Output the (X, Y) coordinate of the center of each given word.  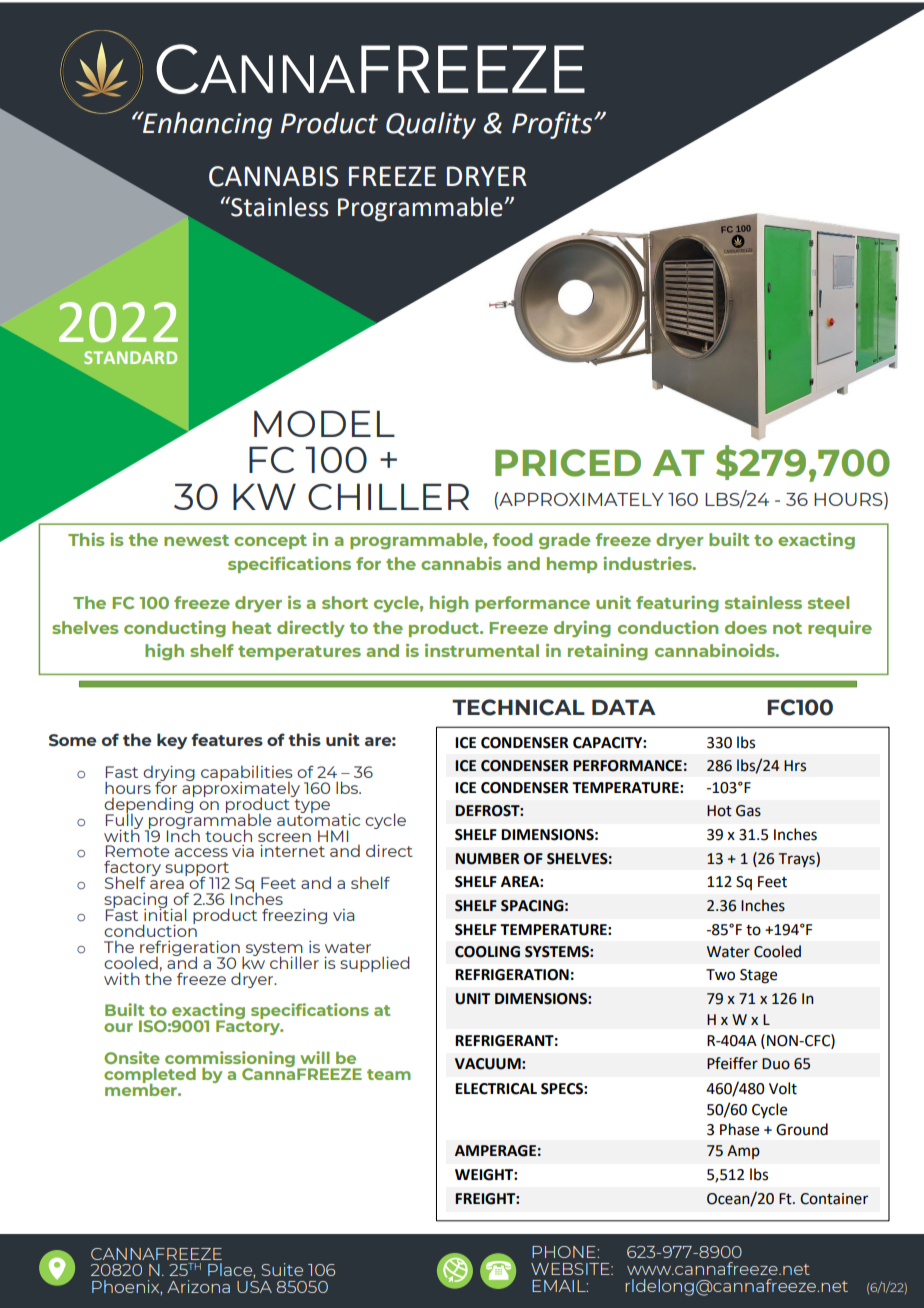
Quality (431, 125)
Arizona (198, 1286)
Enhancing (206, 125)
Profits (552, 125)
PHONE (565, 1252)
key (172, 741)
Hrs (795, 766)
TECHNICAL (518, 707)
